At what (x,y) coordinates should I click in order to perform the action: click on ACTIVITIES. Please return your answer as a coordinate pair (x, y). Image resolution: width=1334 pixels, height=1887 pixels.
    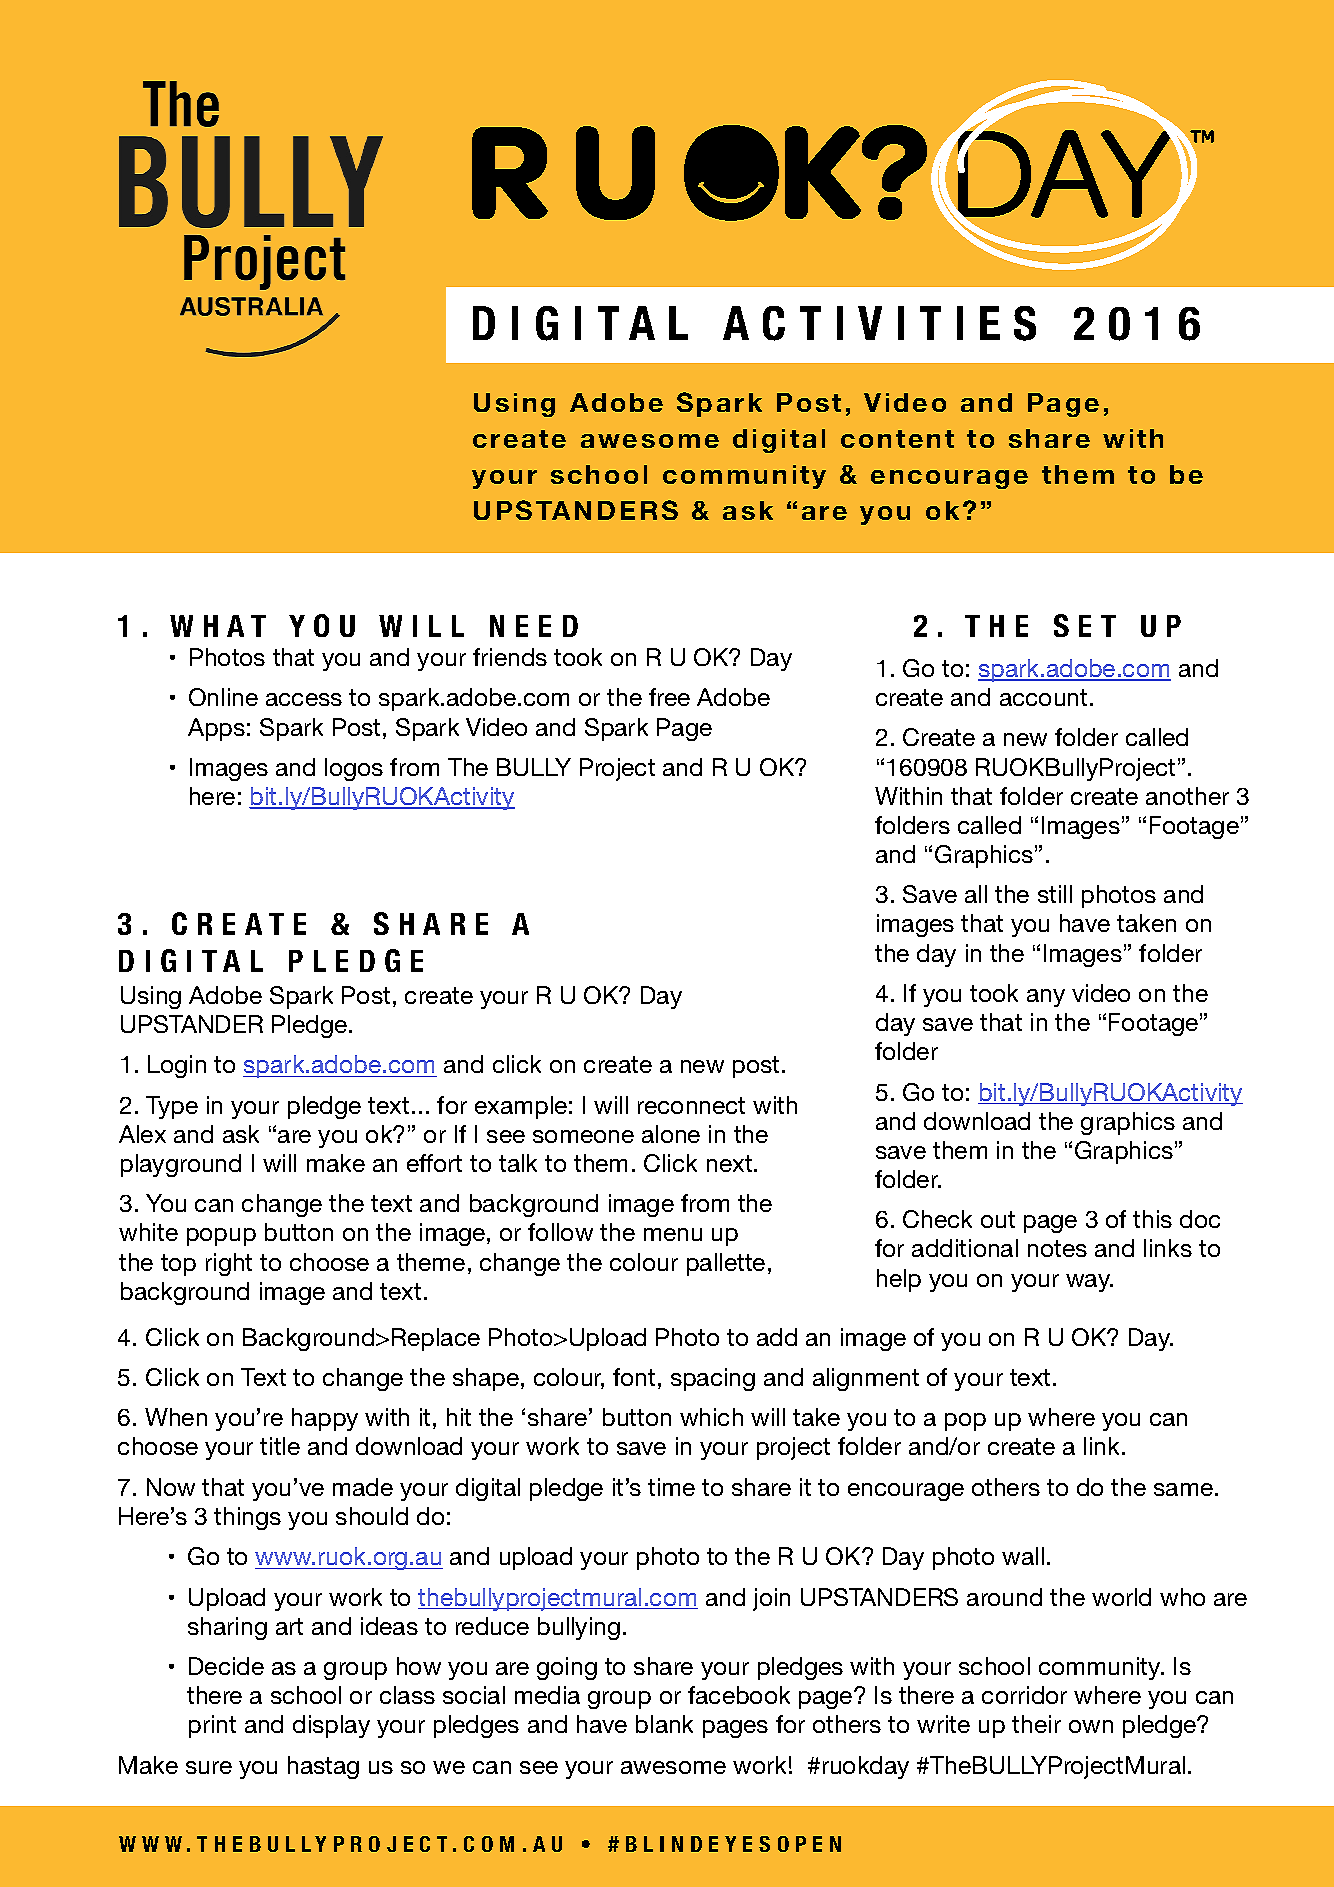
    Looking at the image, I should click on (879, 323).
